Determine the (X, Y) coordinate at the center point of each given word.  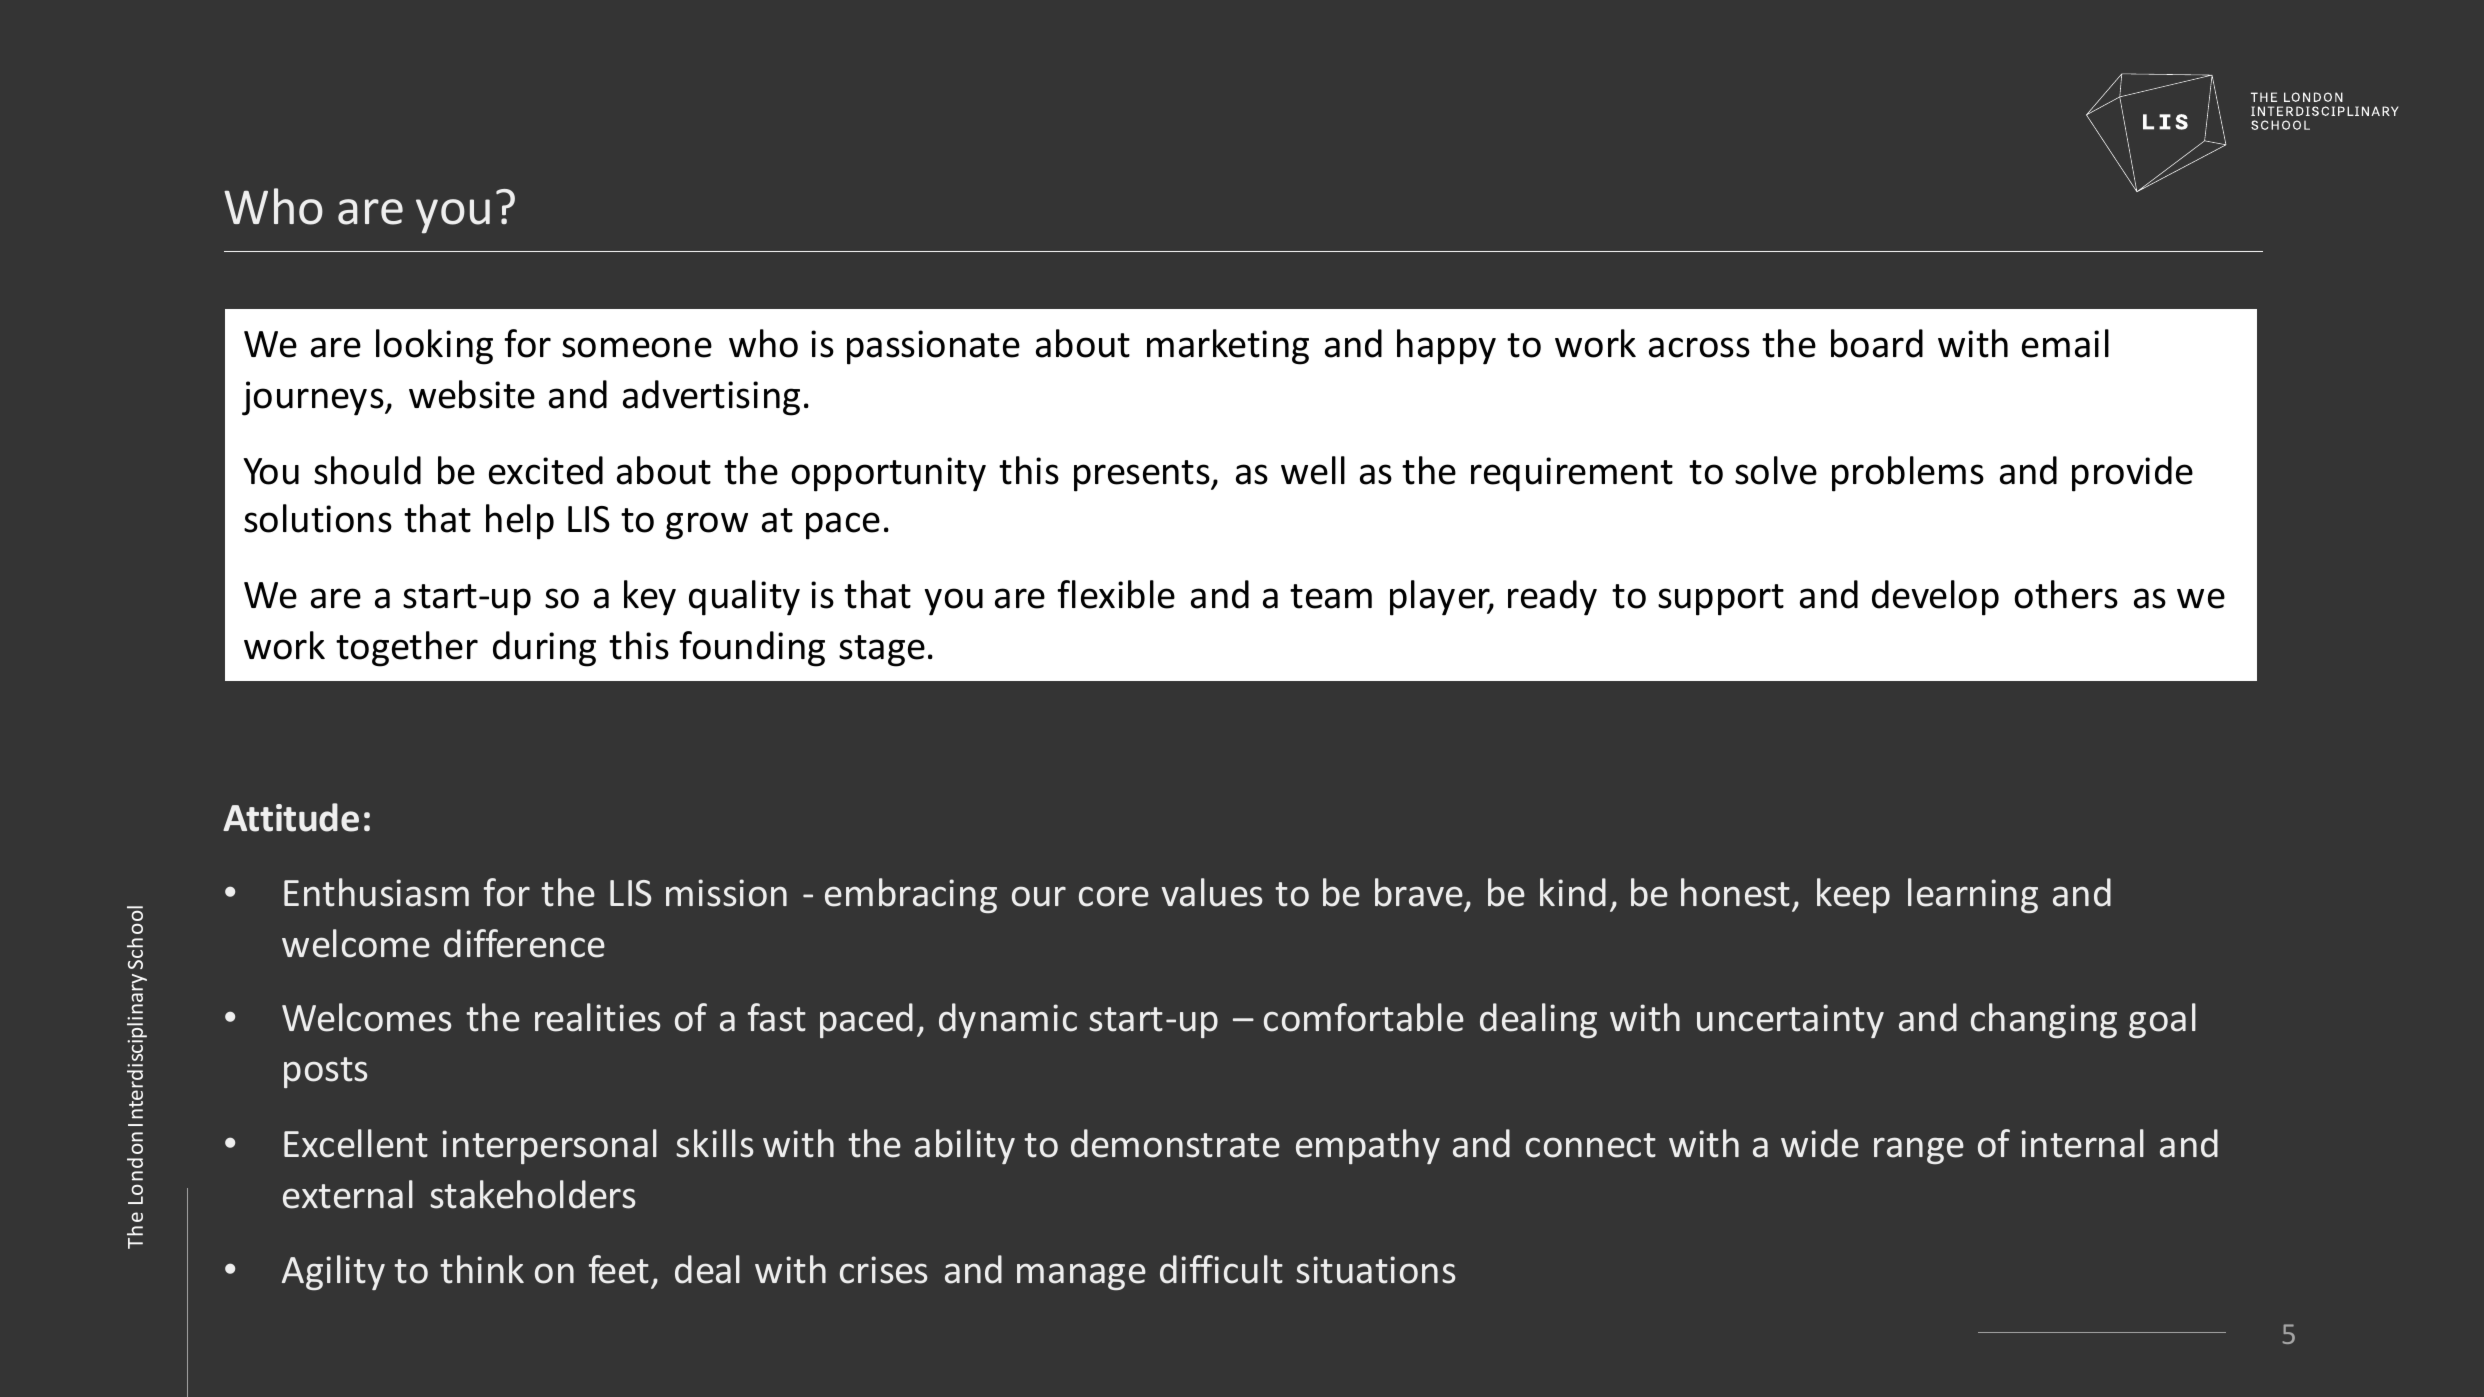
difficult (1221, 1269)
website (472, 394)
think (482, 1269)
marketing (1228, 347)
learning (1973, 895)
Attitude (291, 817)
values (1212, 892)
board (1877, 343)
